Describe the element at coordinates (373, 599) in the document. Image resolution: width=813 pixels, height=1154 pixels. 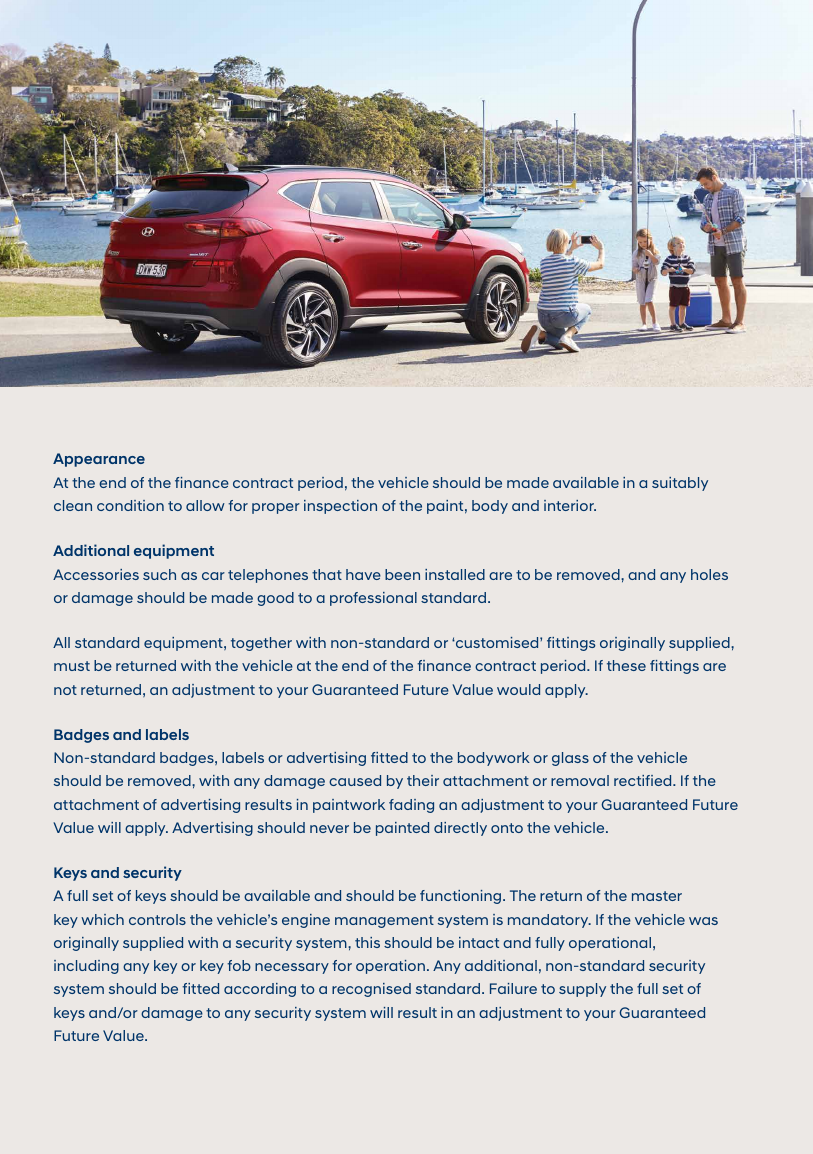
I see `professional` at that location.
